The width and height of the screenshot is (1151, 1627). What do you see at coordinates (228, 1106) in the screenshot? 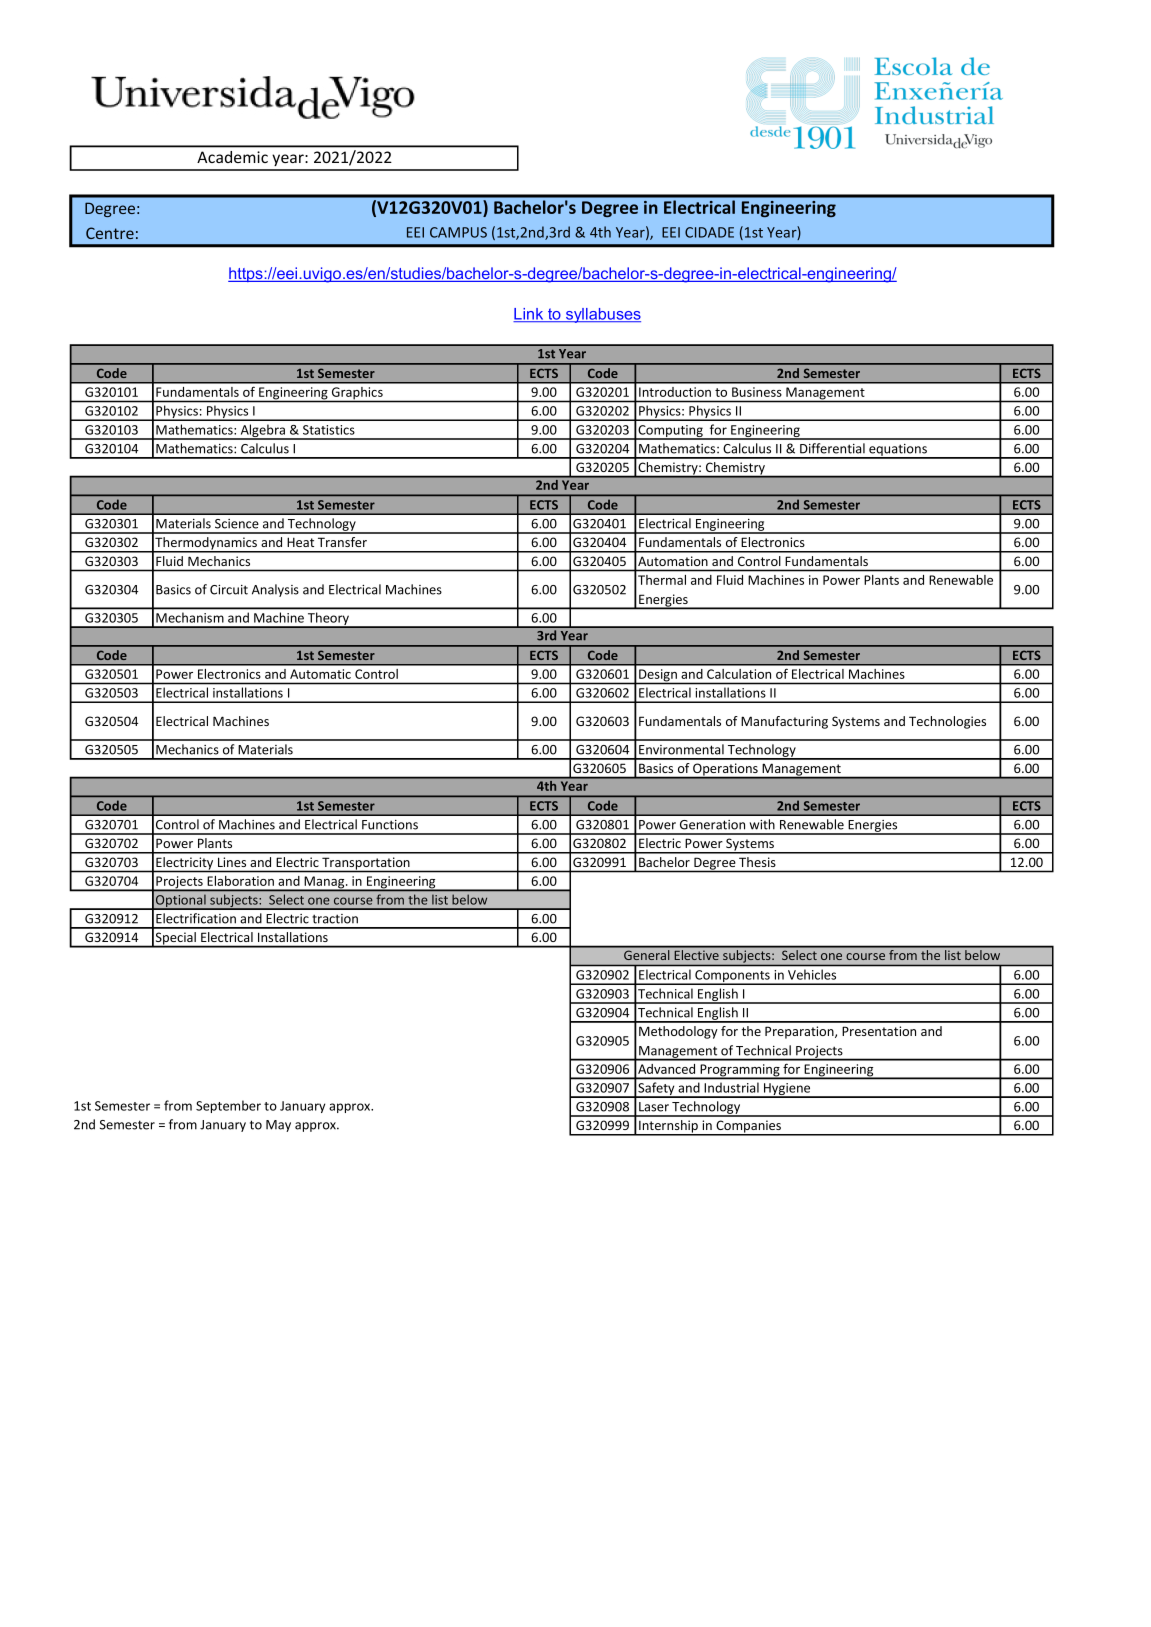
I see `September` at bounding box center [228, 1106].
